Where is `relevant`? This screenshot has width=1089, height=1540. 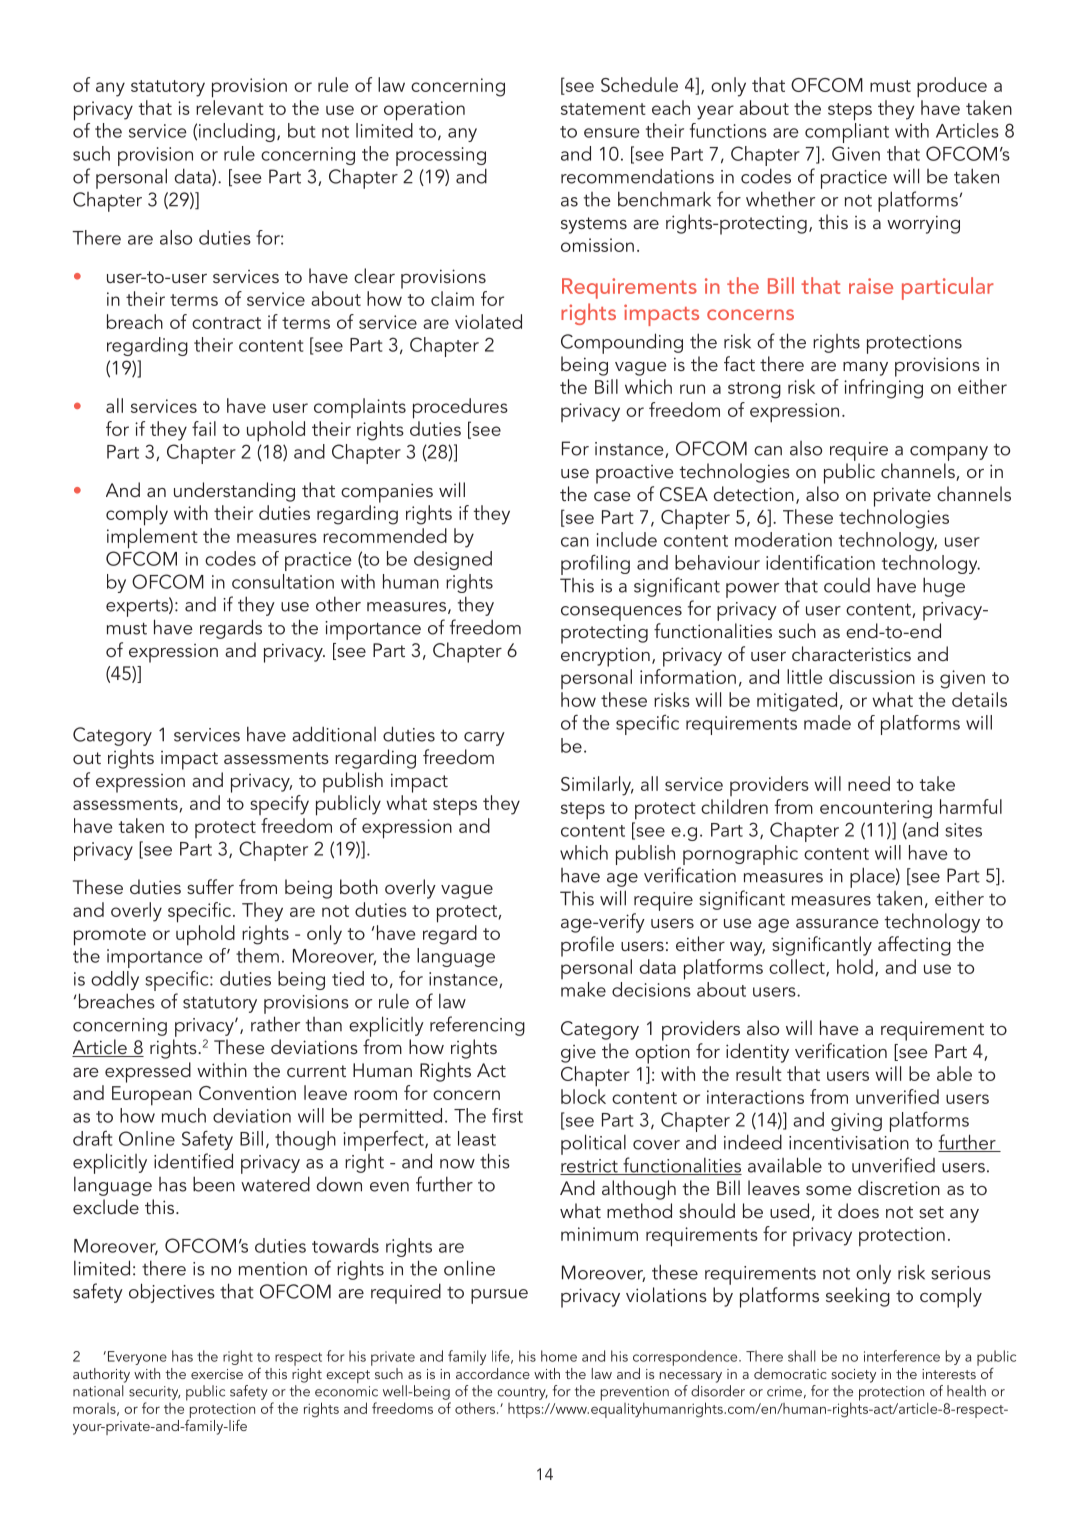 relevant is located at coordinates (230, 107).
